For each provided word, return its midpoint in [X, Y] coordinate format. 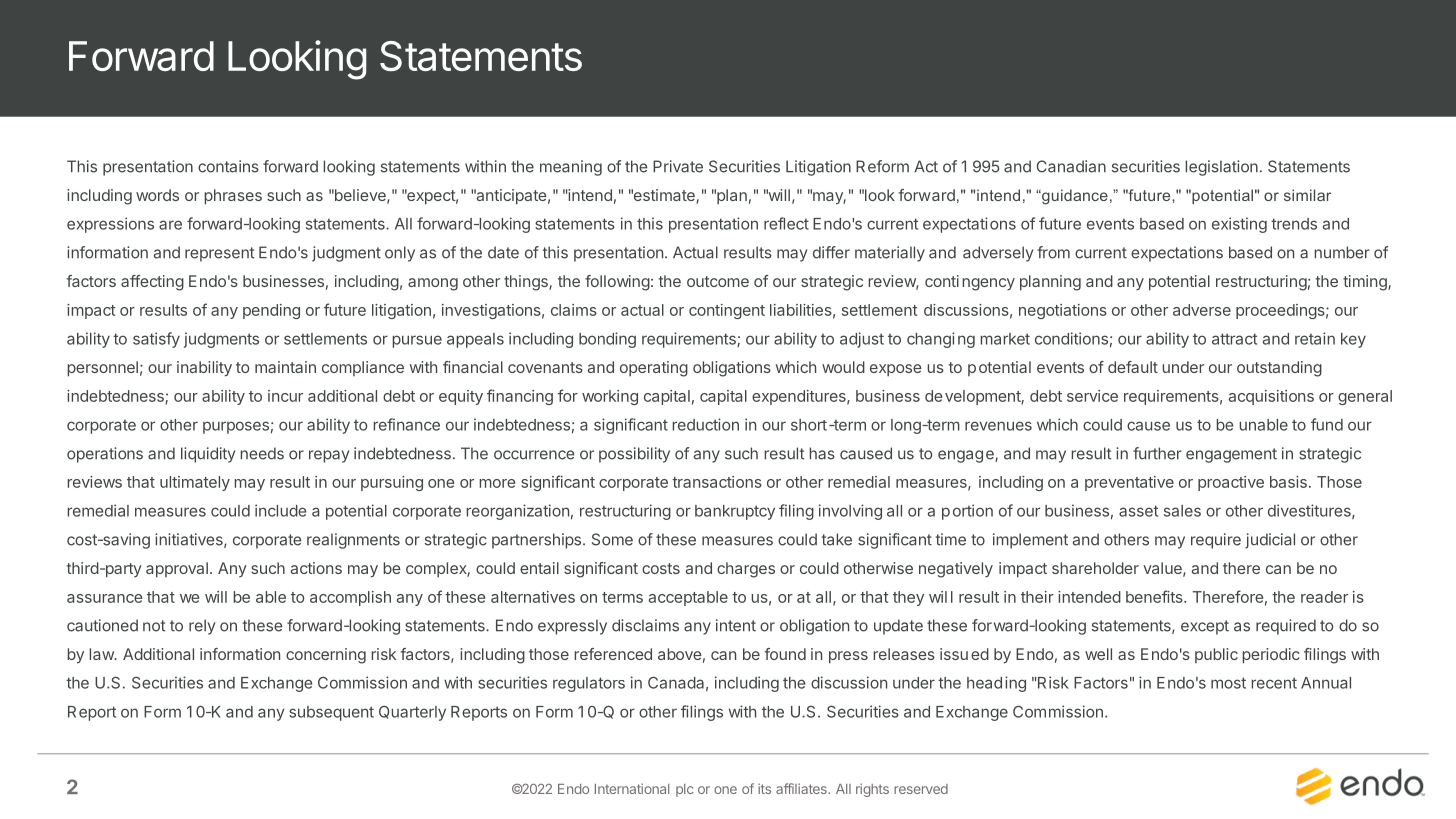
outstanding [1279, 369]
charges [746, 570]
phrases [233, 197]
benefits [1155, 596]
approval [177, 570]
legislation [1221, 168]
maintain [285, 367]
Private [678, 166]
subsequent [331, 713]
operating [654, 369]
